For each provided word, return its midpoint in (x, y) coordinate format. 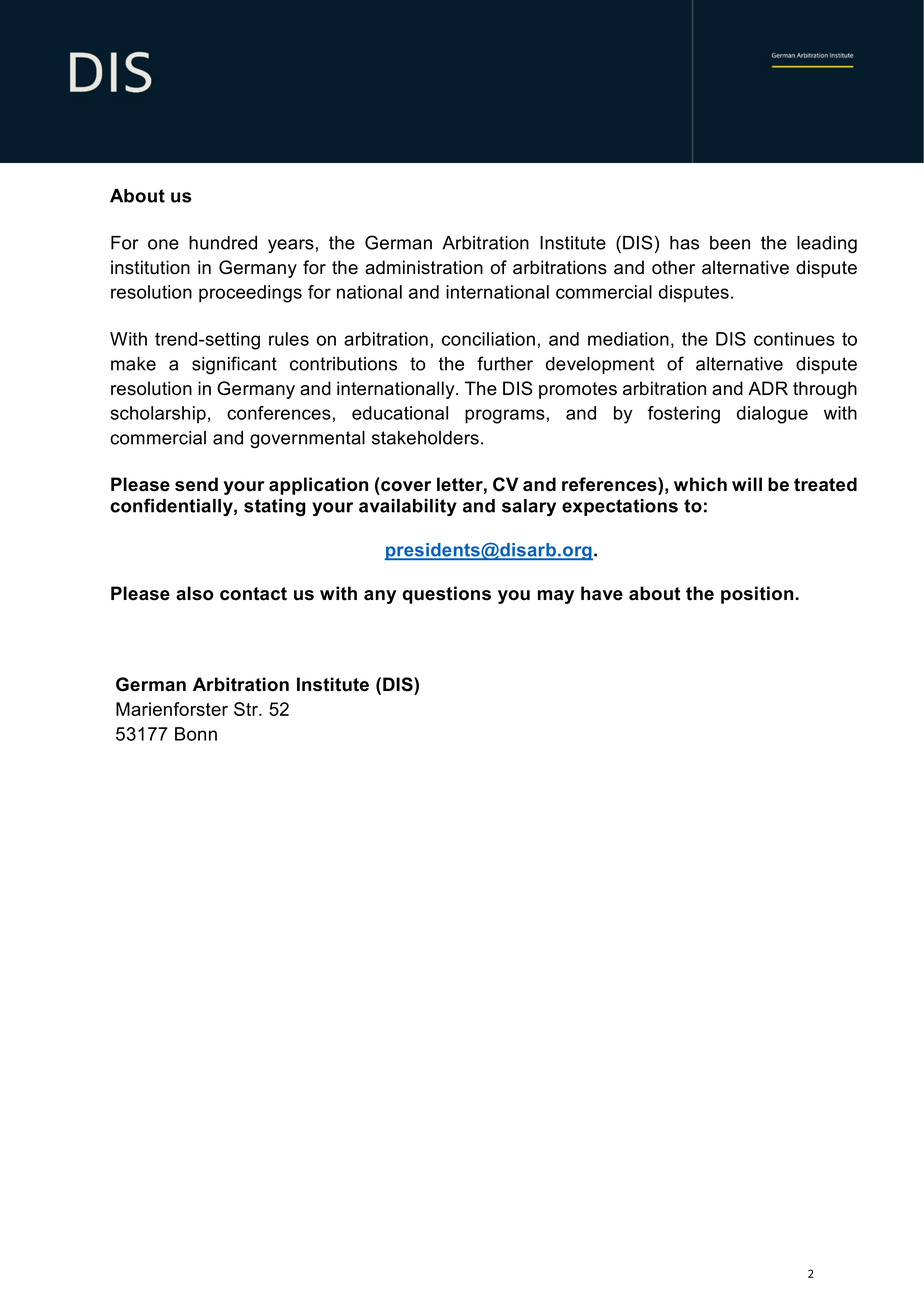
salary (529, 507)
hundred (223, 243)
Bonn (196, 734)
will (747, 484)
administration (424, 267)
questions (447, 595)
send (196, 484)
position (758, 595)
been (730, 243)
